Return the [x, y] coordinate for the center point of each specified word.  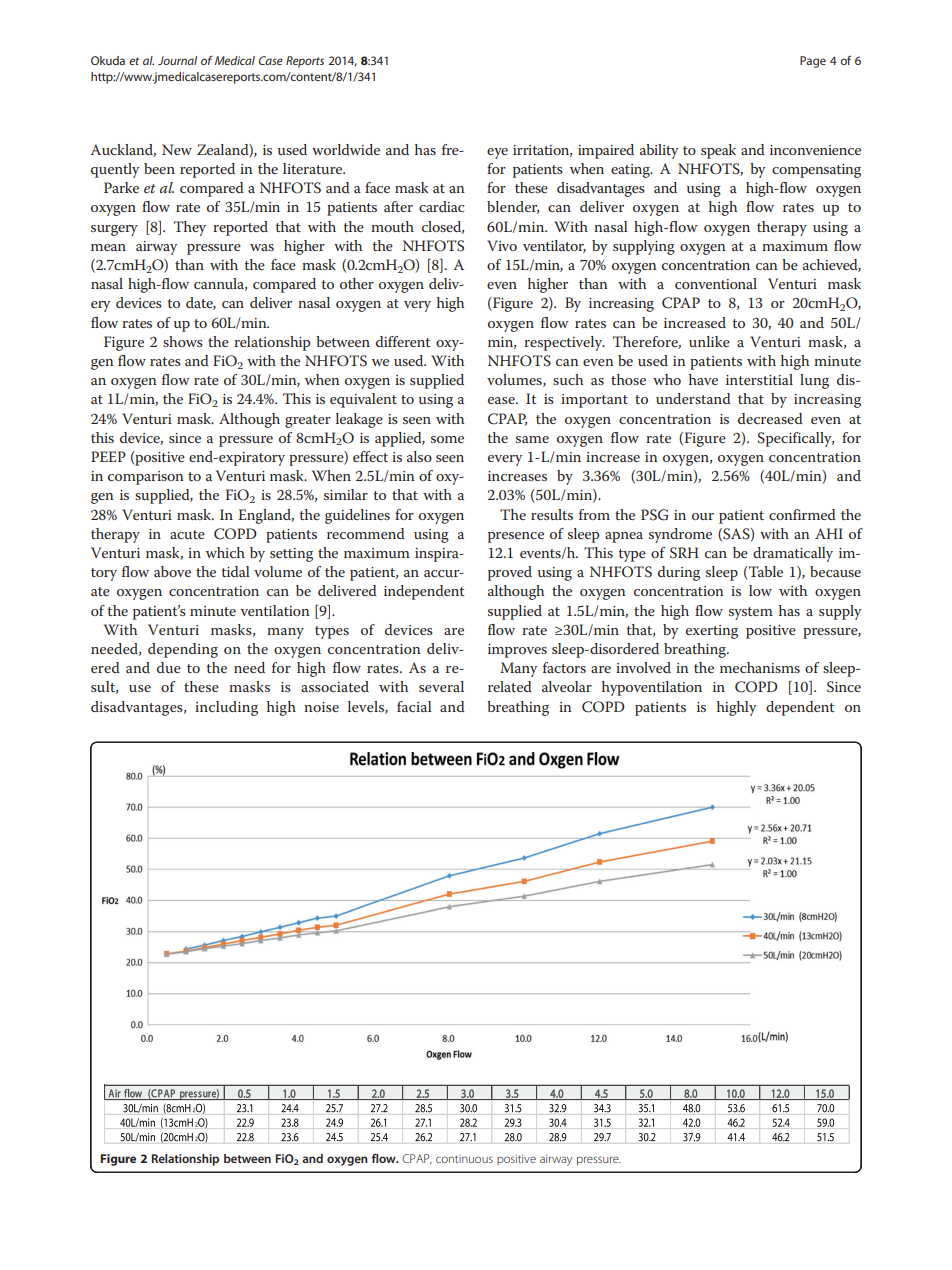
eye [497, 153]
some [447, 439]
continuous [464, 1159]
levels [367, 707]
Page [813, 62]
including [226, 708]
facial [414, 706]
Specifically [795, 439]
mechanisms [760, 667]
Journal [177, 60]
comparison [146, 478]
